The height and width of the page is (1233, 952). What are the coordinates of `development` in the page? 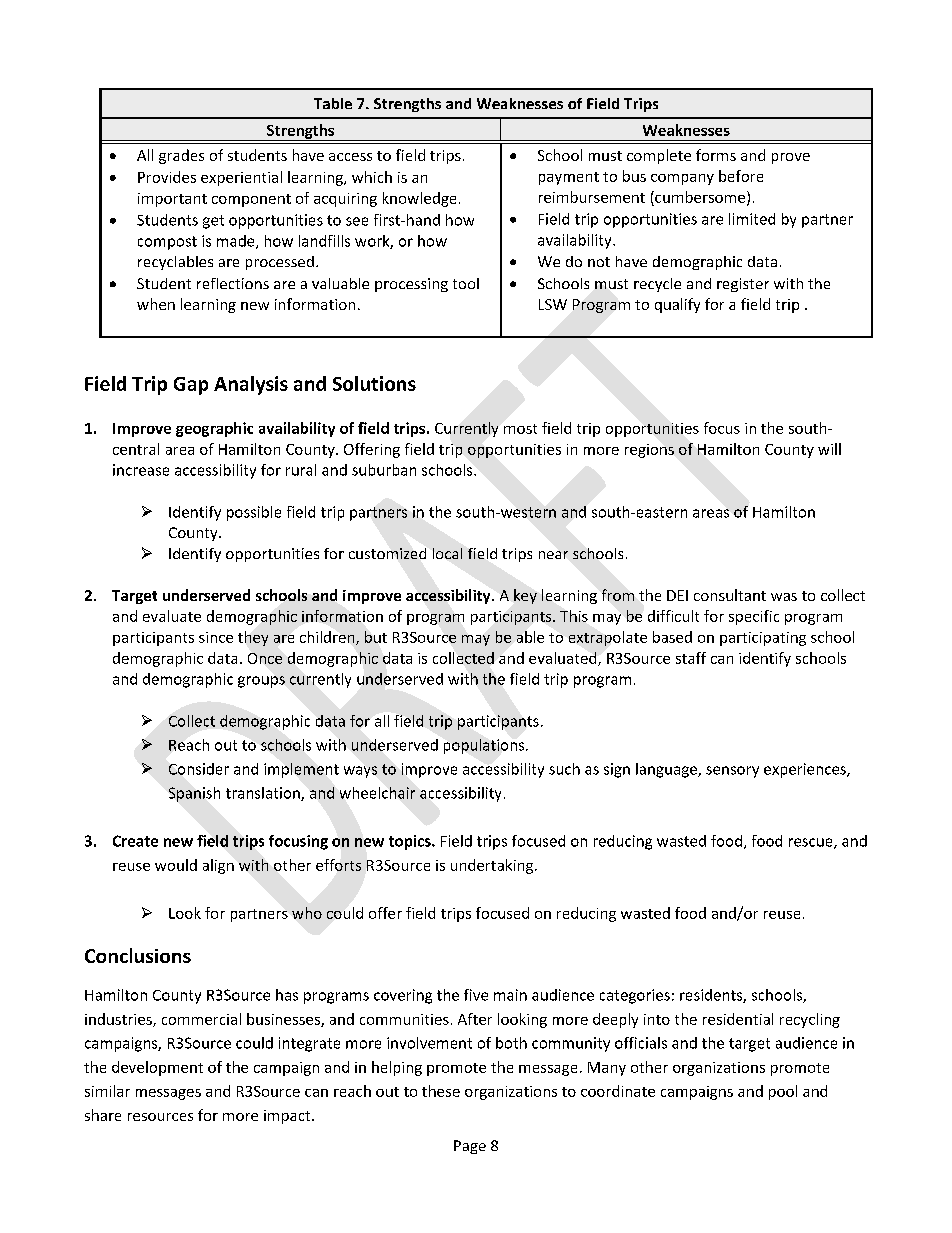 It's located at (157, 1068).
